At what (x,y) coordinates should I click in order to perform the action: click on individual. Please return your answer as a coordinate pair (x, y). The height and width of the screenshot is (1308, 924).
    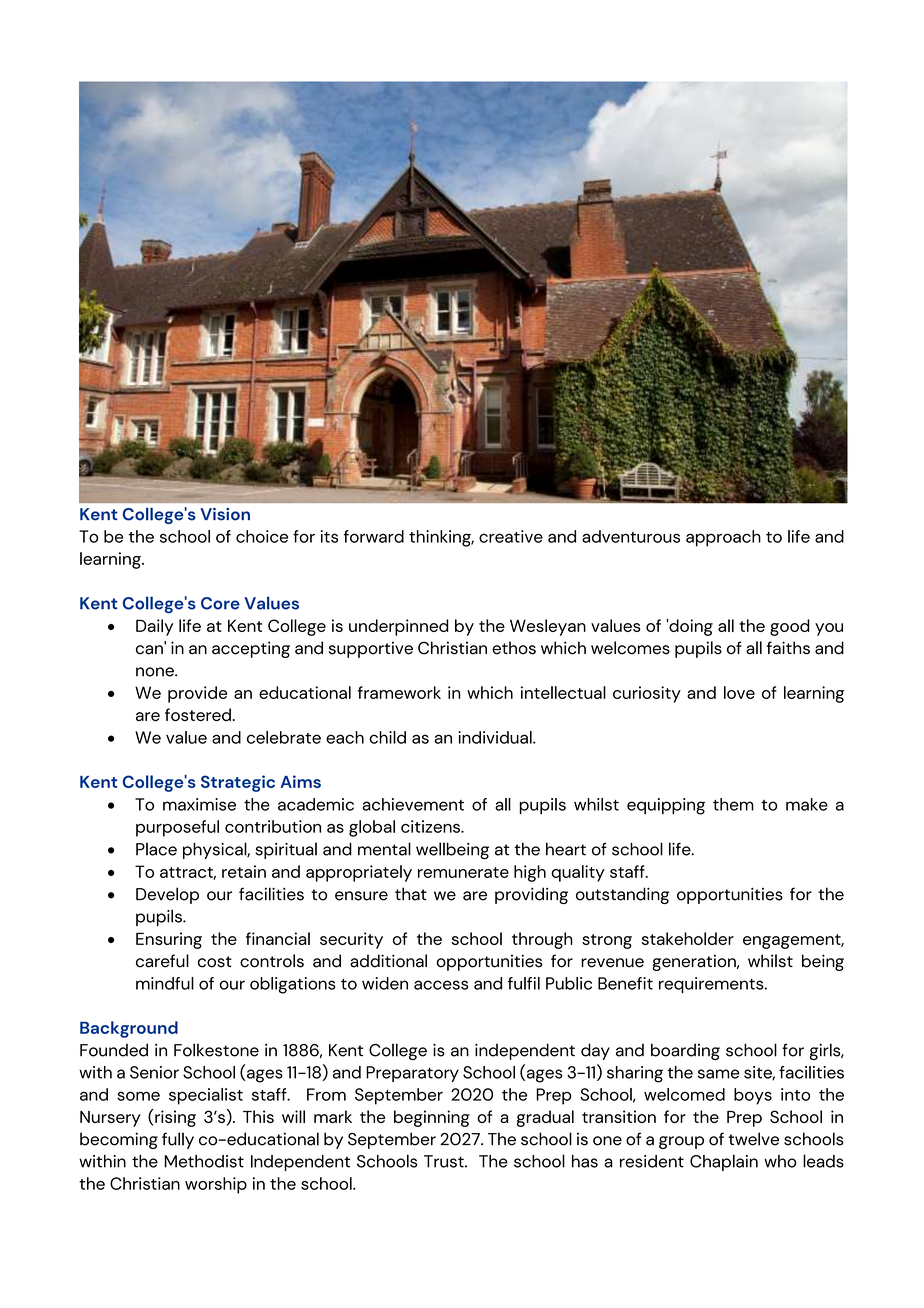
    Looking at the image, I should click on (496, 737).
